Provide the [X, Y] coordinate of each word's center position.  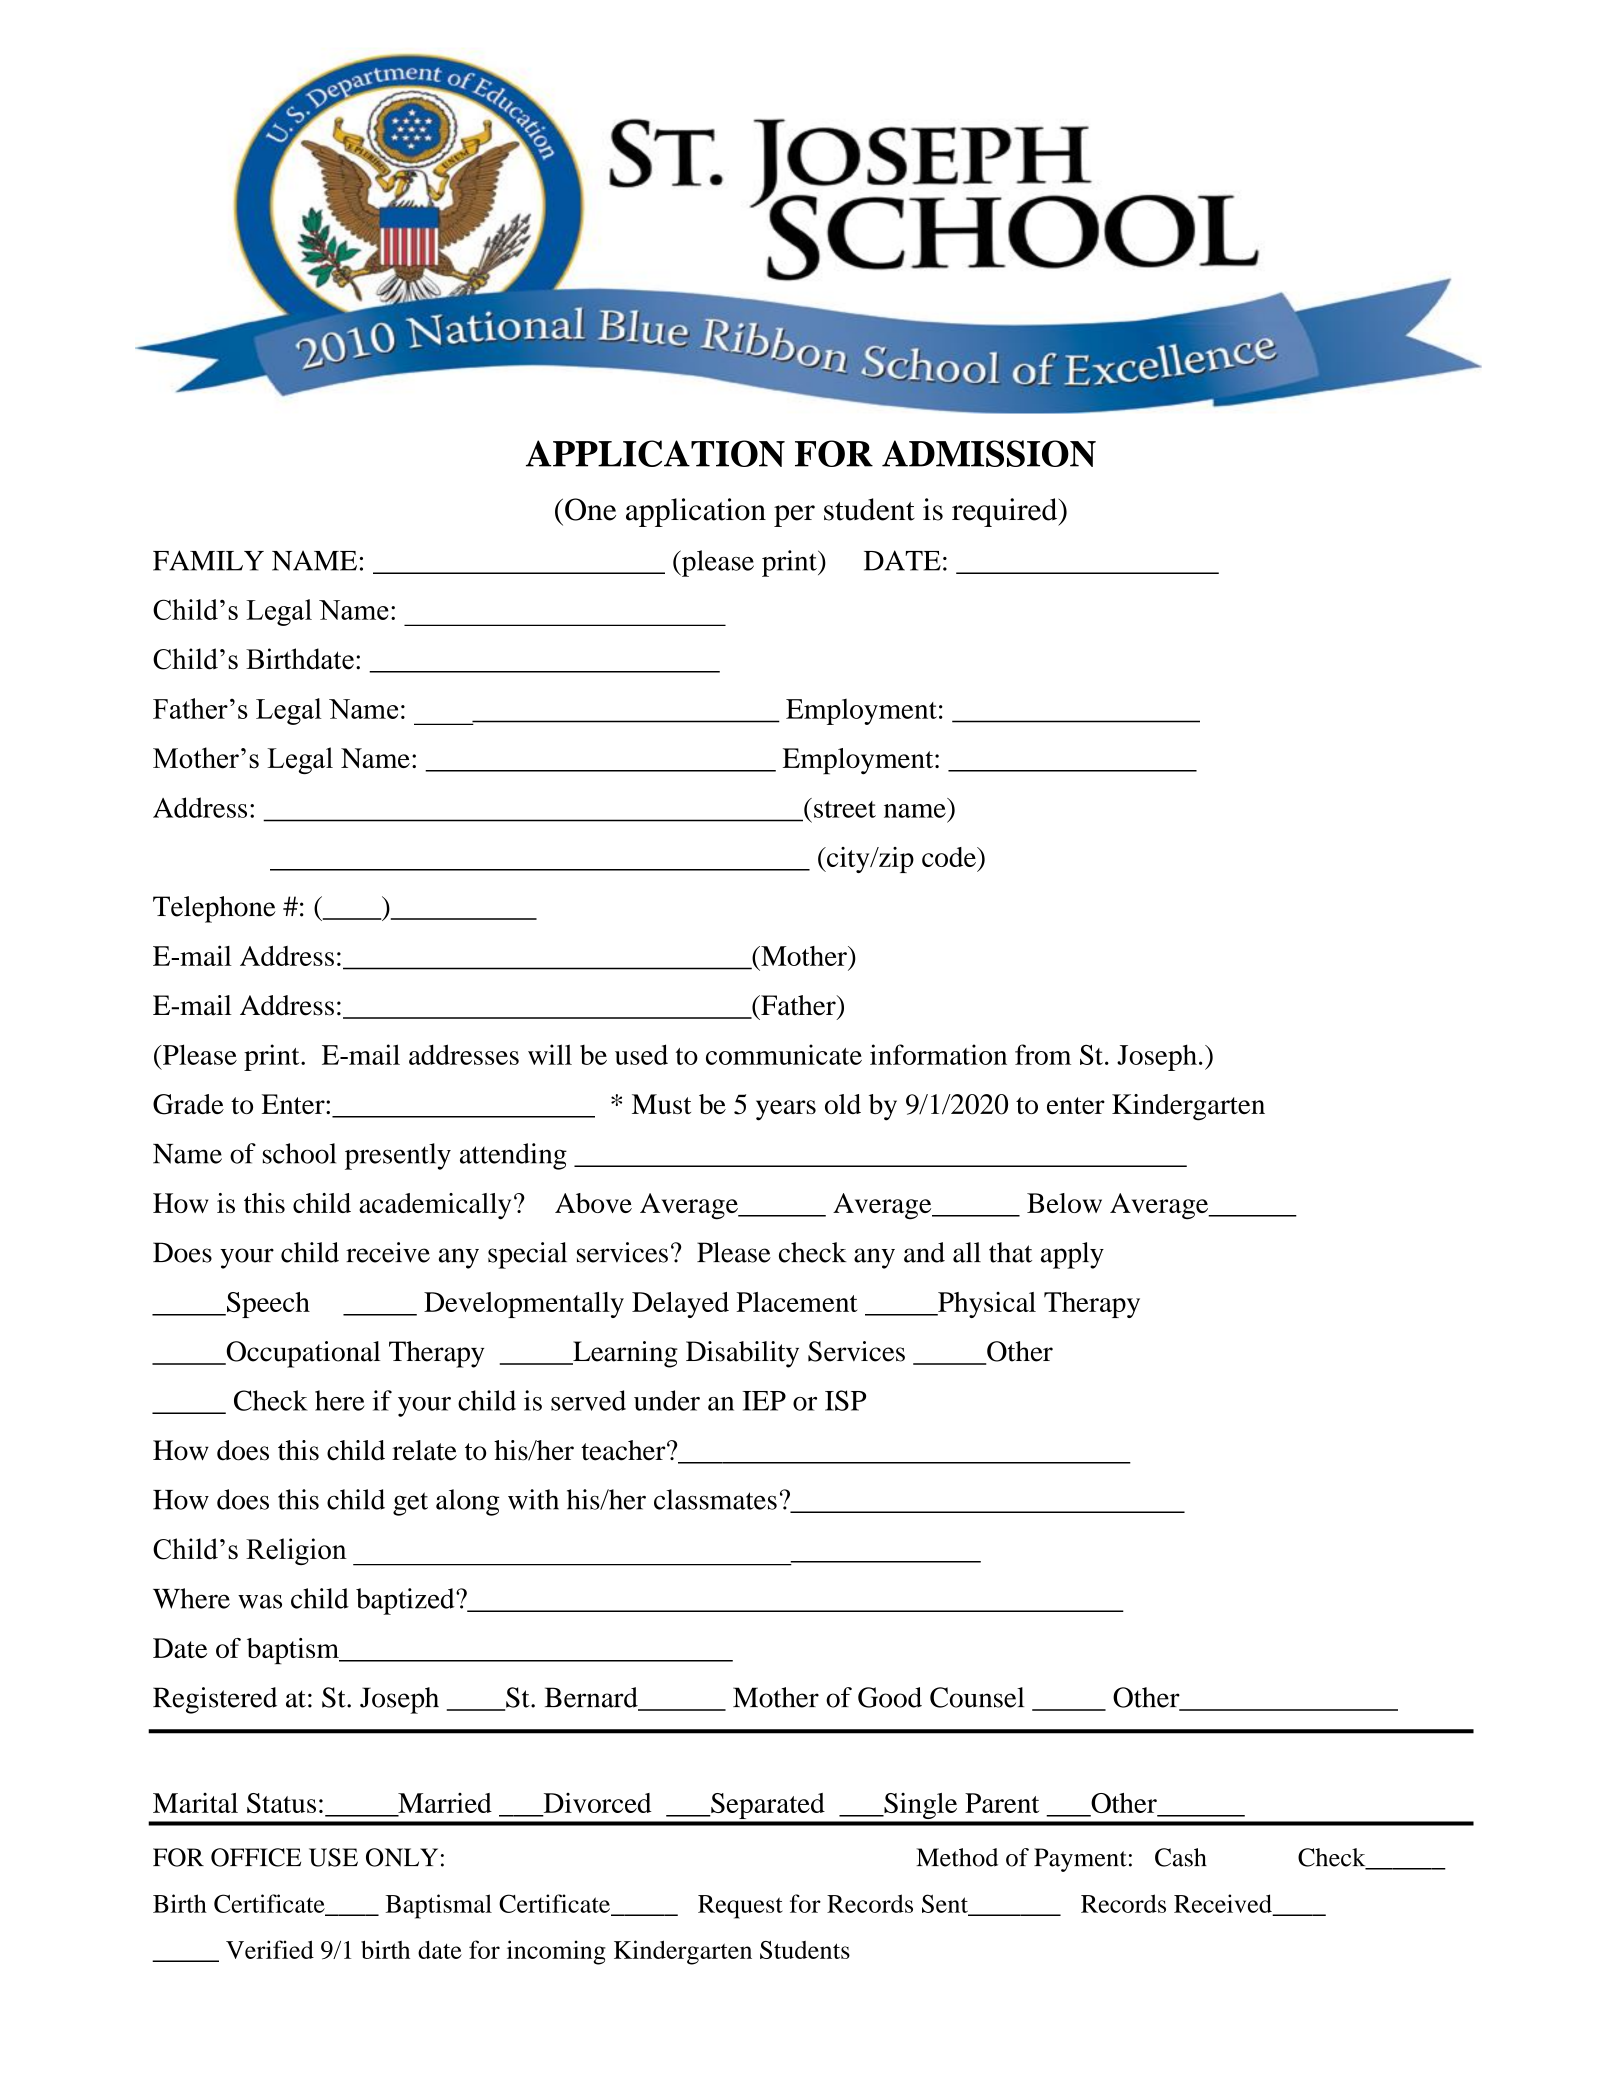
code [950, 857]
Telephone [214, 909]
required [1006, 512]
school [299, 1153]
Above [593, 1203]
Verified [270, 1949]
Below [1064, 1203]
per [794, 516]
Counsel [977, 1697]
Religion [296, 1551]
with [533, 1499]
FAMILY [208, 560]
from [1043, 1054]
